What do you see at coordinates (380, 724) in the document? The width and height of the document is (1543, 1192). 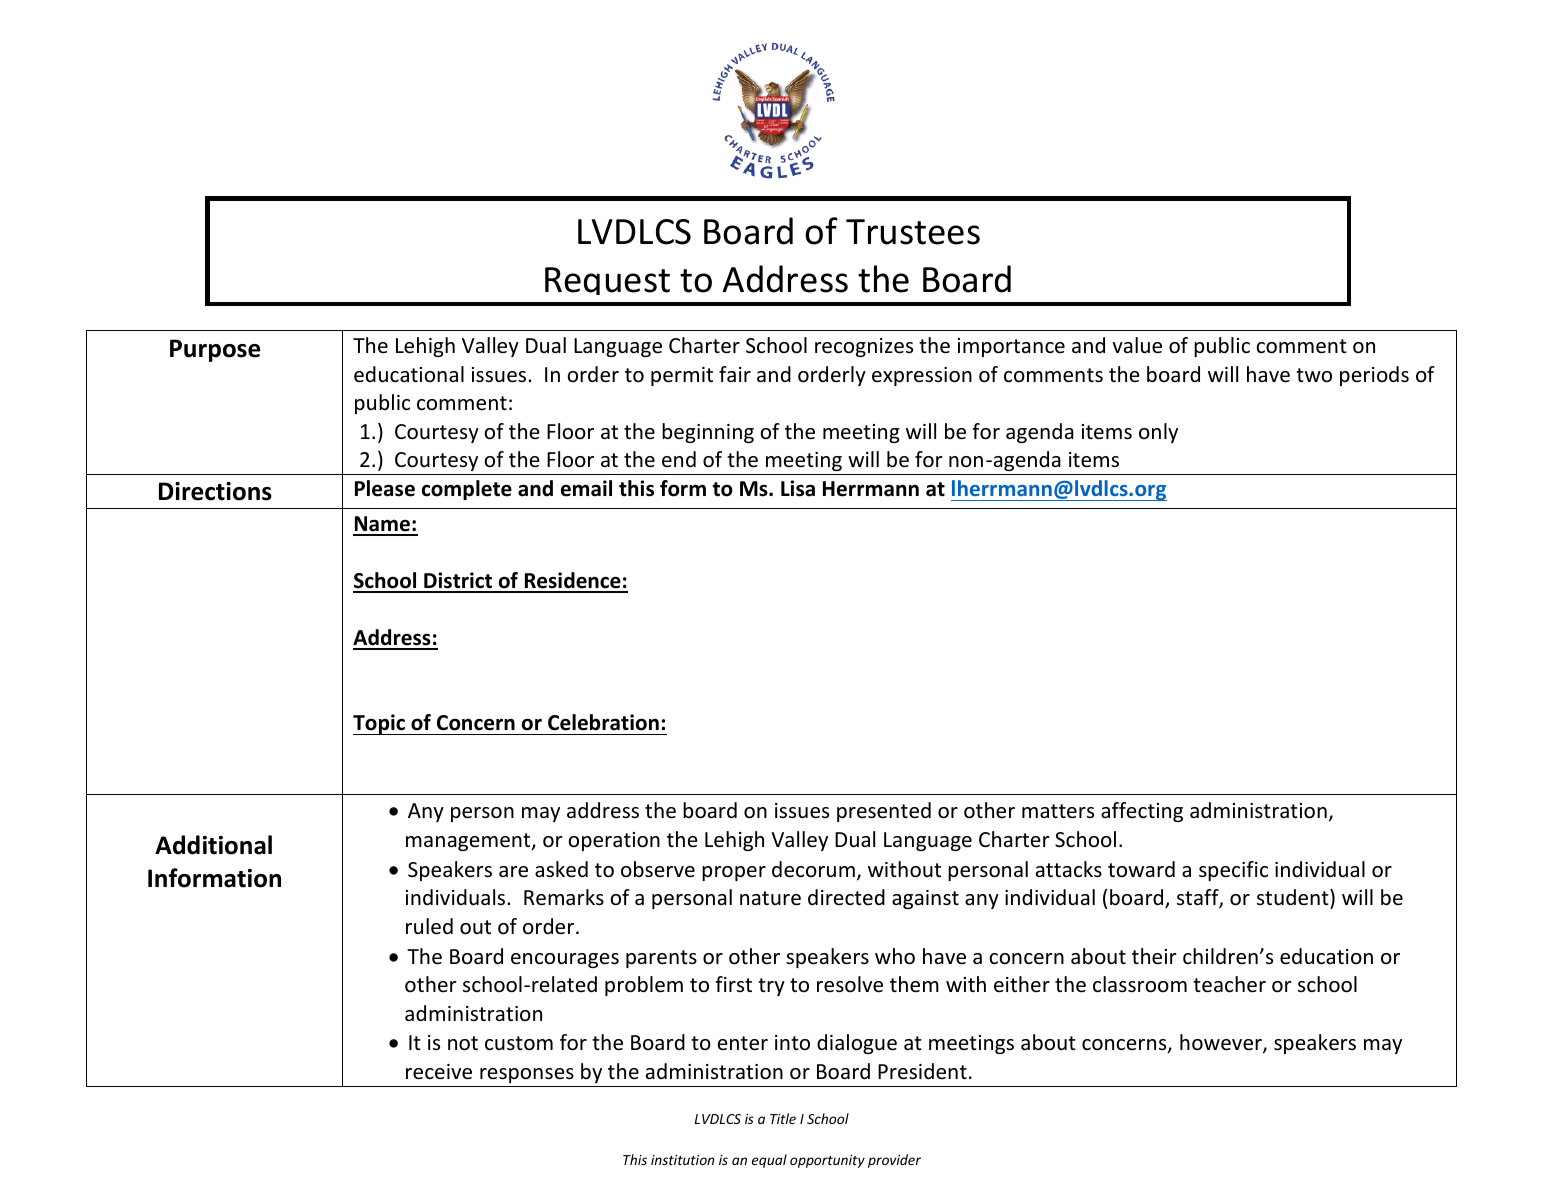 I see `Topic` at bounding box center [380, 724].
